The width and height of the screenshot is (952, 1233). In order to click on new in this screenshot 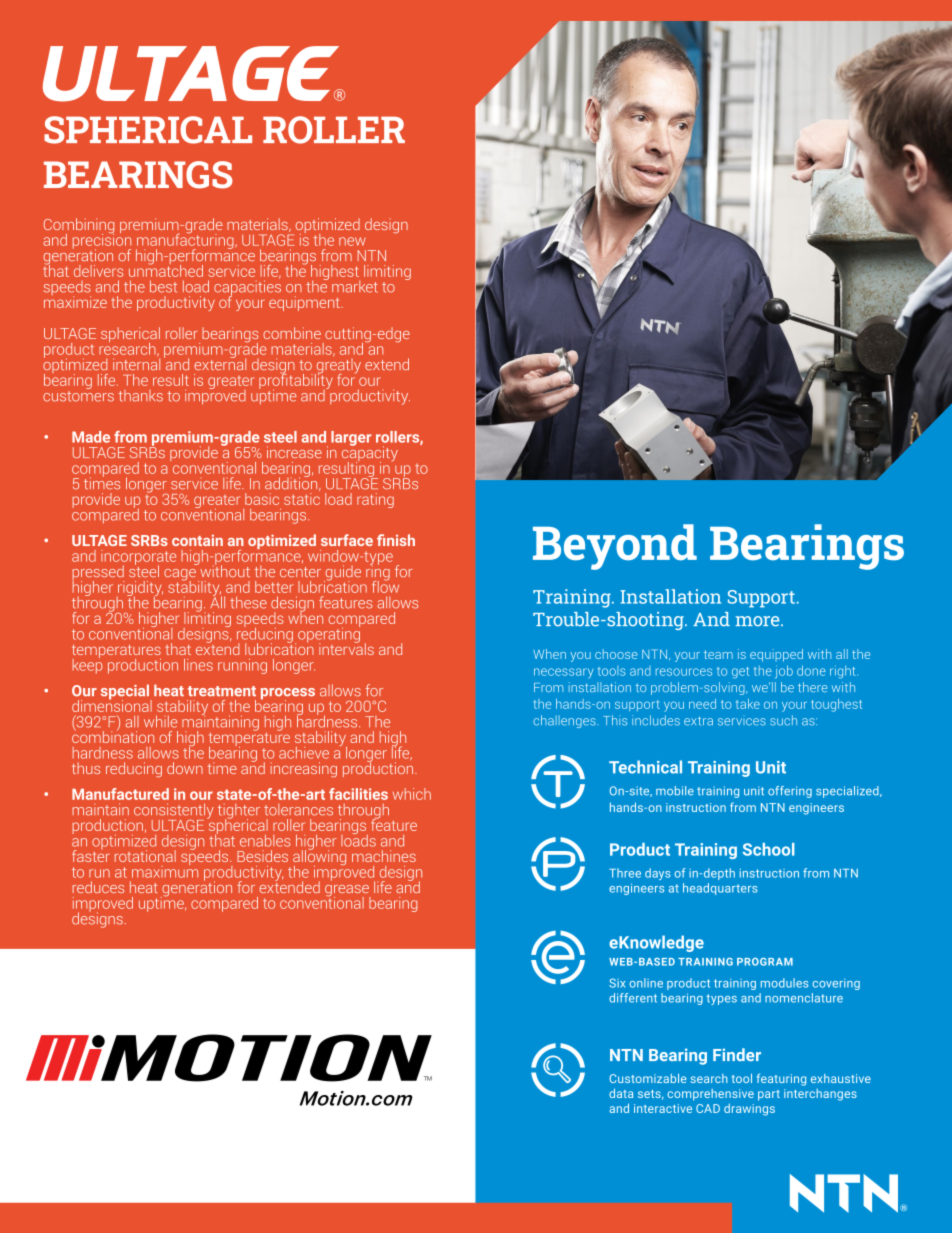, I will do `click(352, 241)`.
